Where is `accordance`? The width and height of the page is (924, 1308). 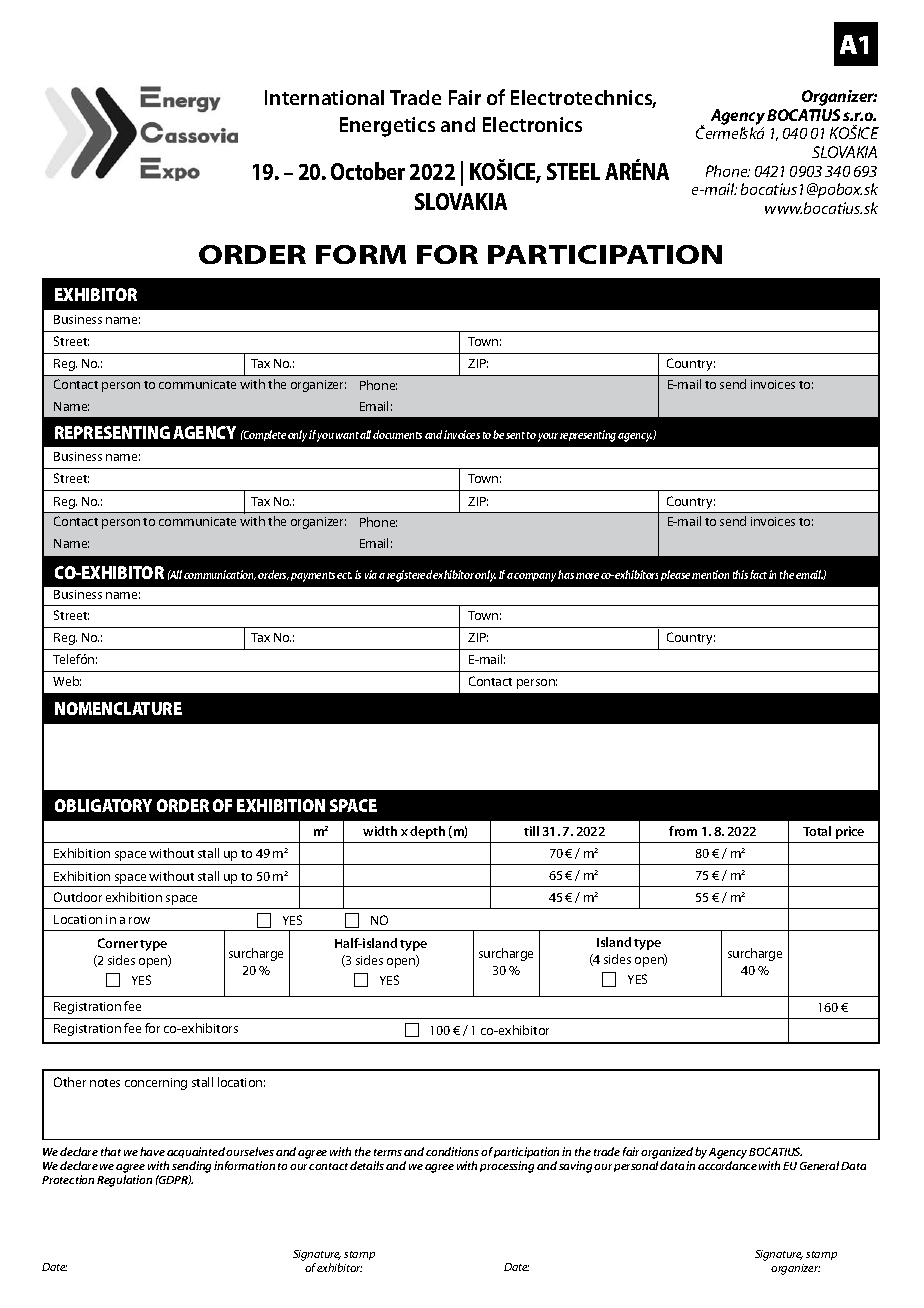 accordance is located at coordinates (727, 1165).
